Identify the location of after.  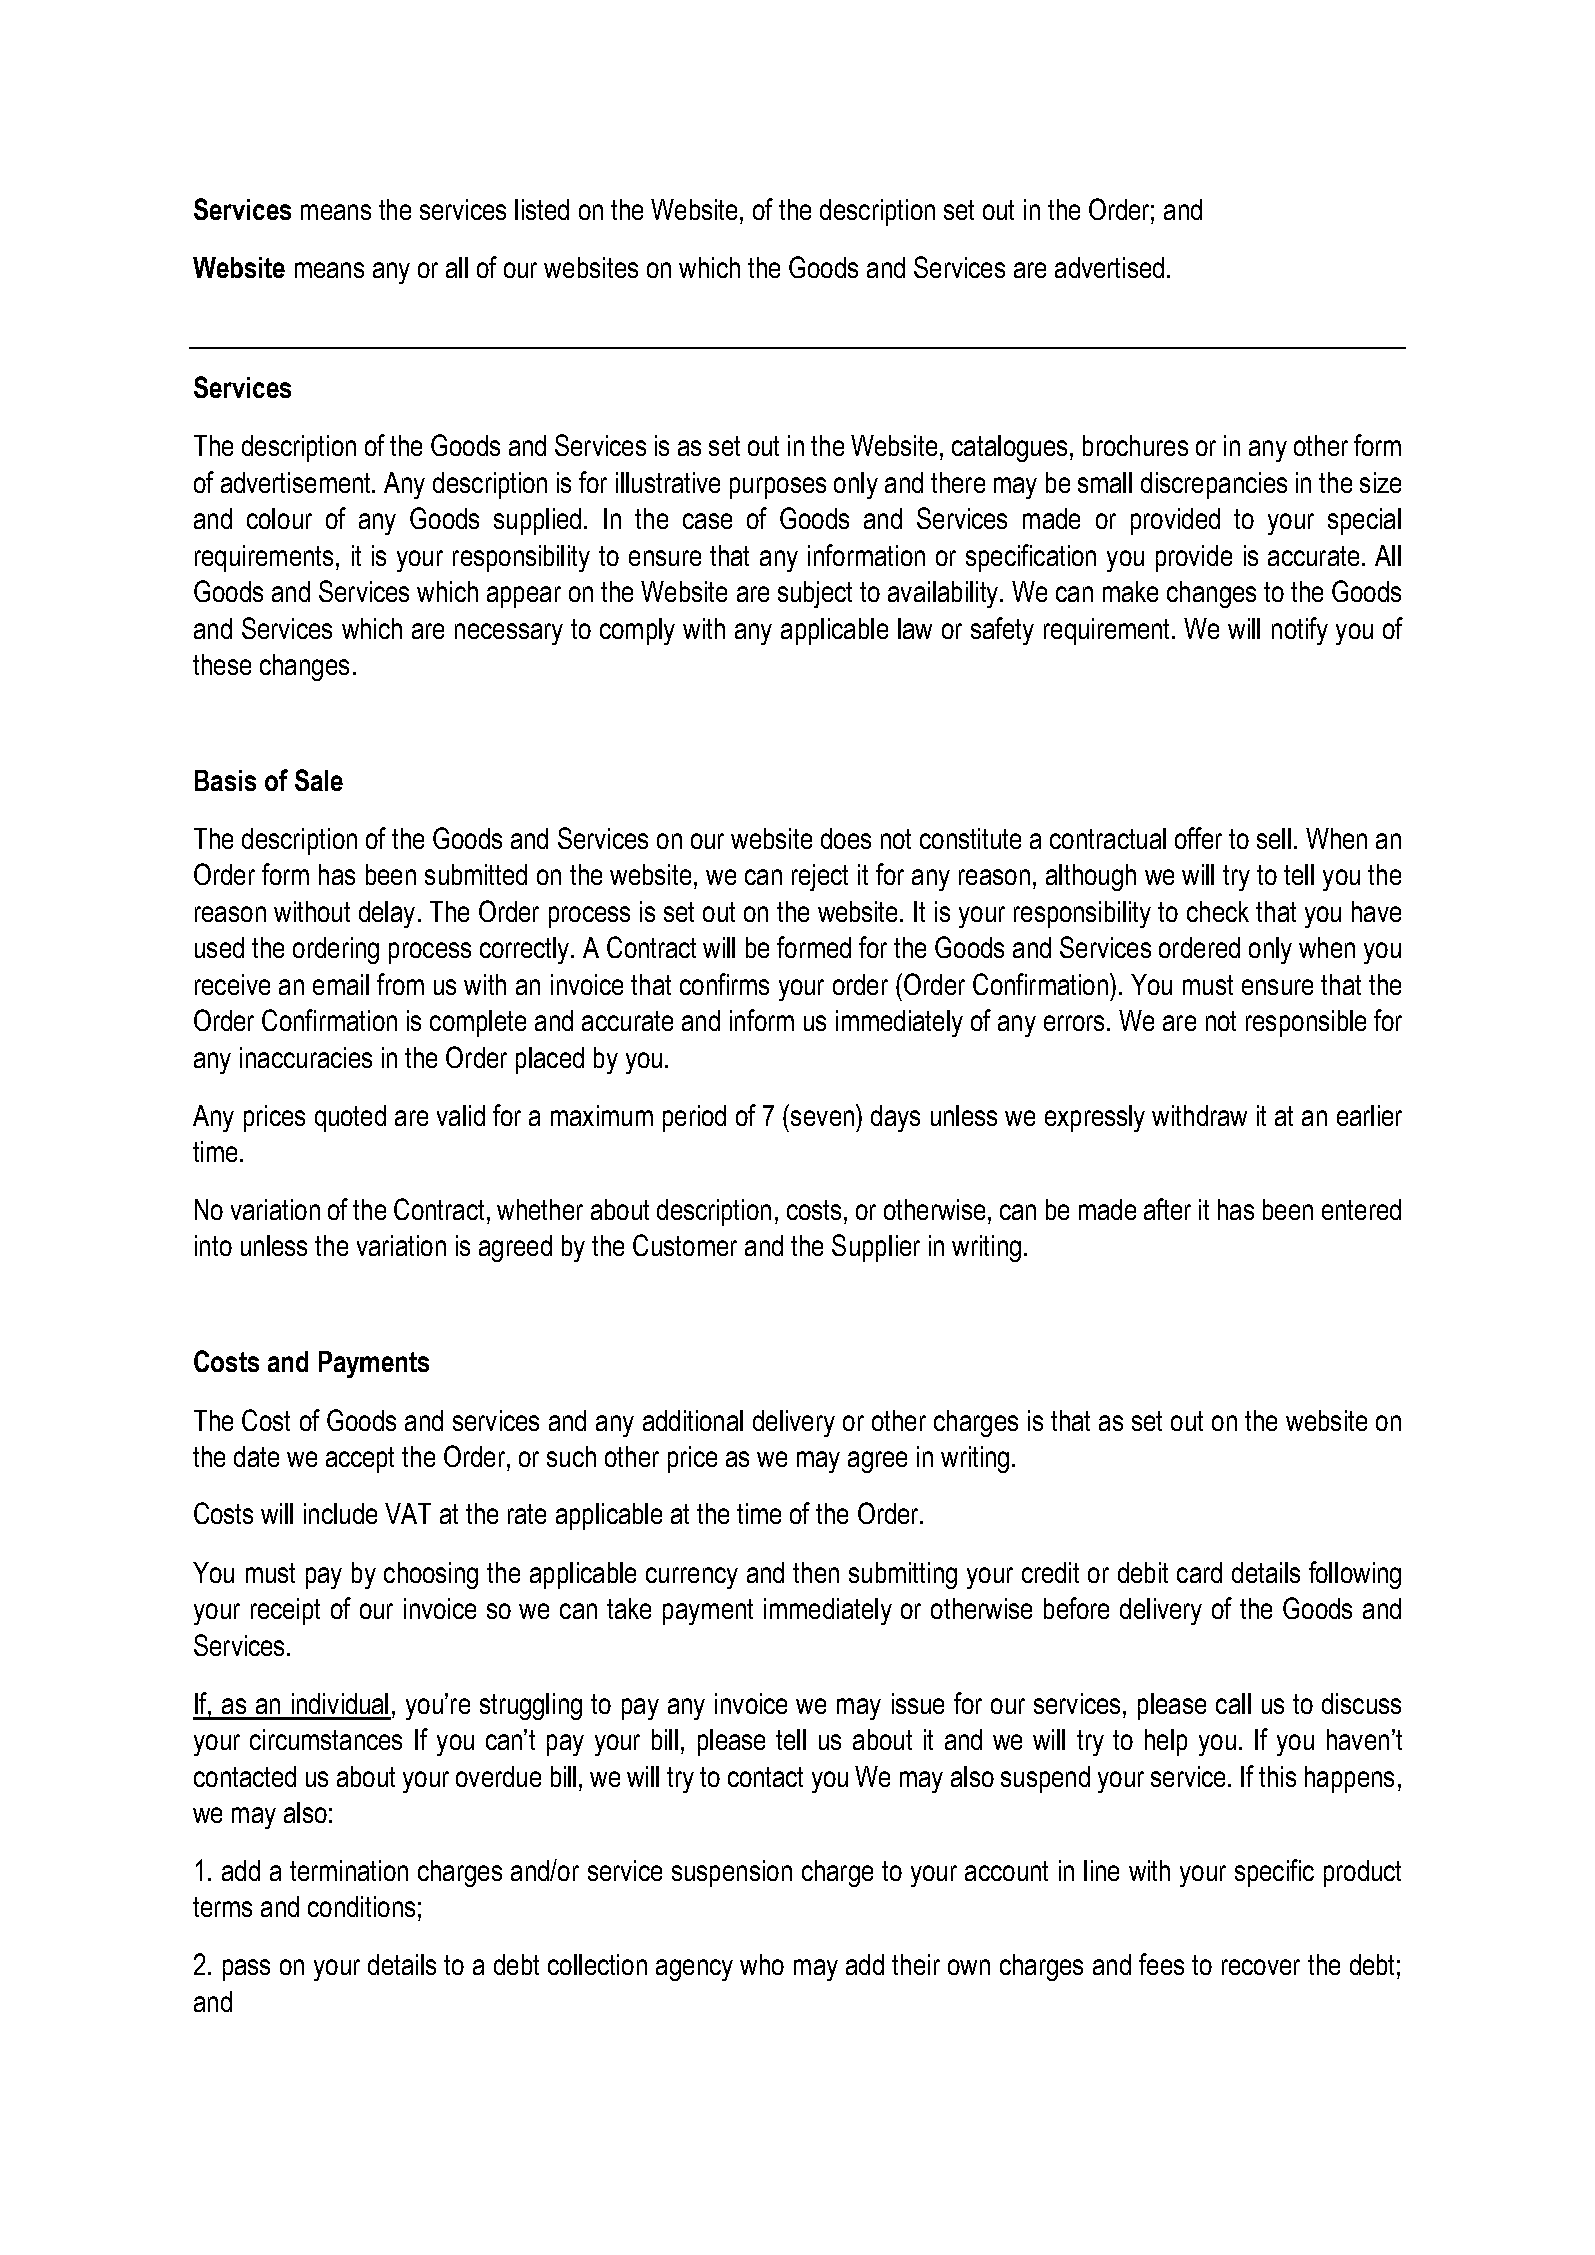
(1167, 1209).
